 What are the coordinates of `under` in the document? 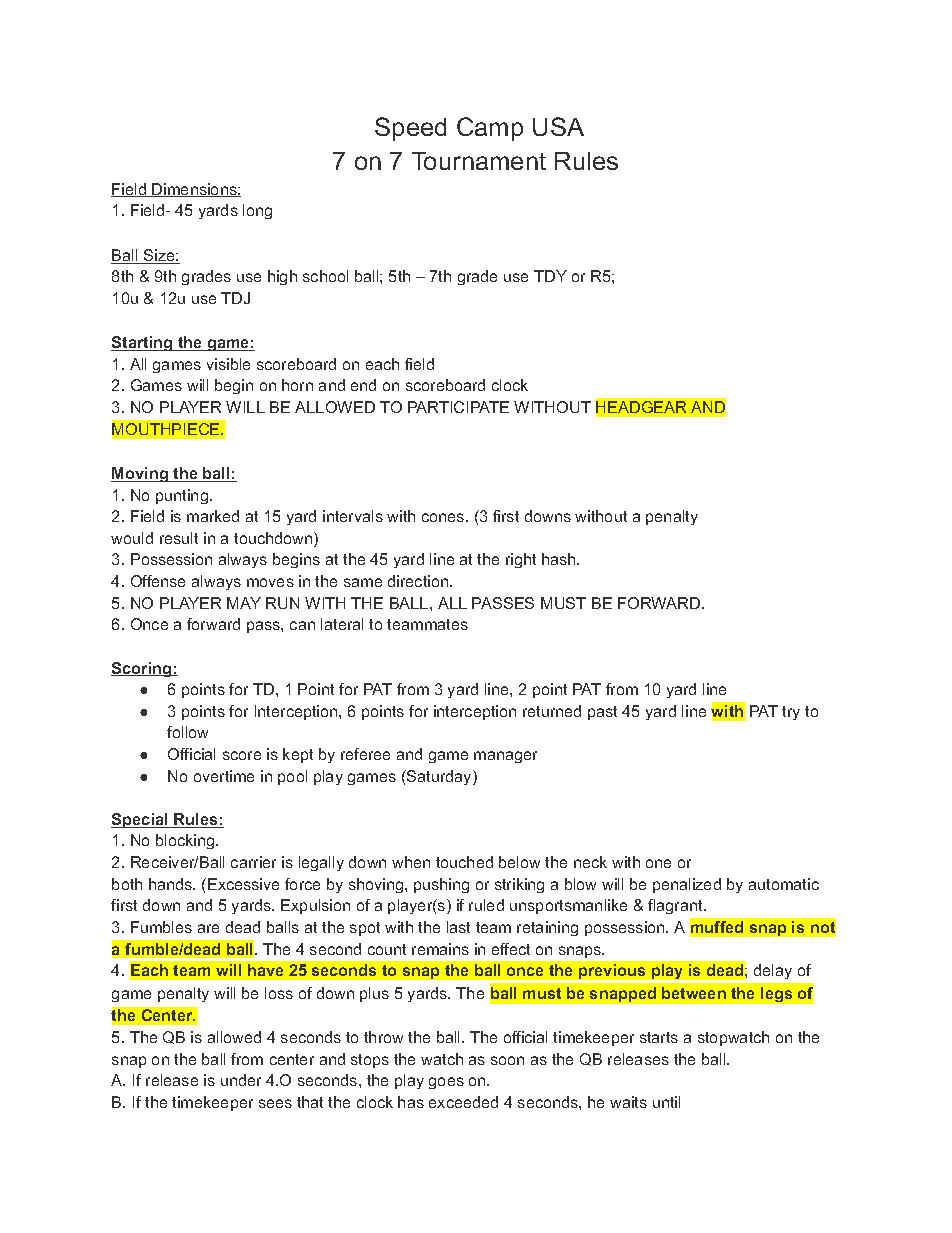 It's located at (241, 1080).
